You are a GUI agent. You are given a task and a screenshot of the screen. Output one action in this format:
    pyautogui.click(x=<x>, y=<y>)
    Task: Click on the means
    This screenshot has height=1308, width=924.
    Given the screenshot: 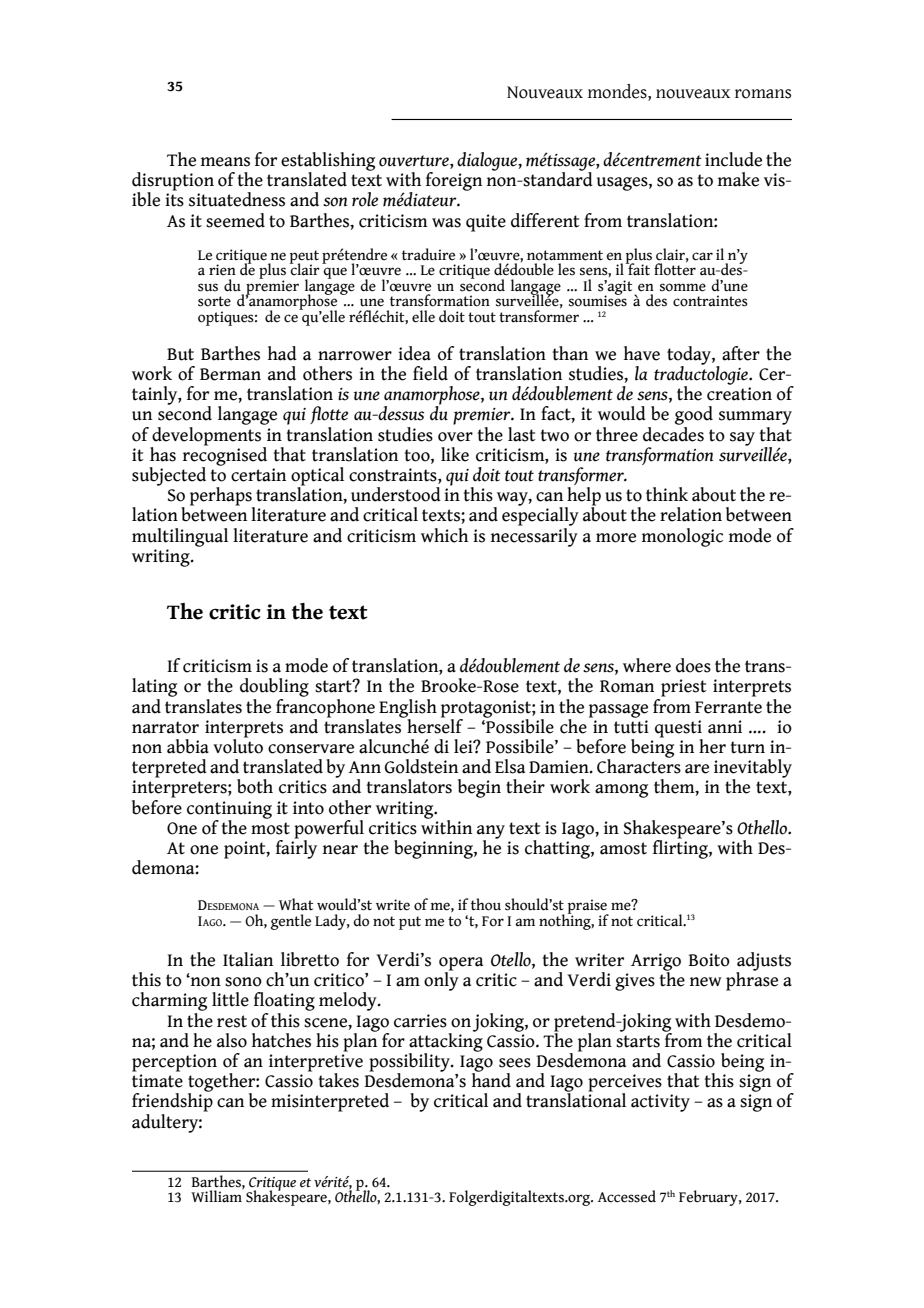 What is the action you would take?
    pyautogui.click(x=225, y=162)
